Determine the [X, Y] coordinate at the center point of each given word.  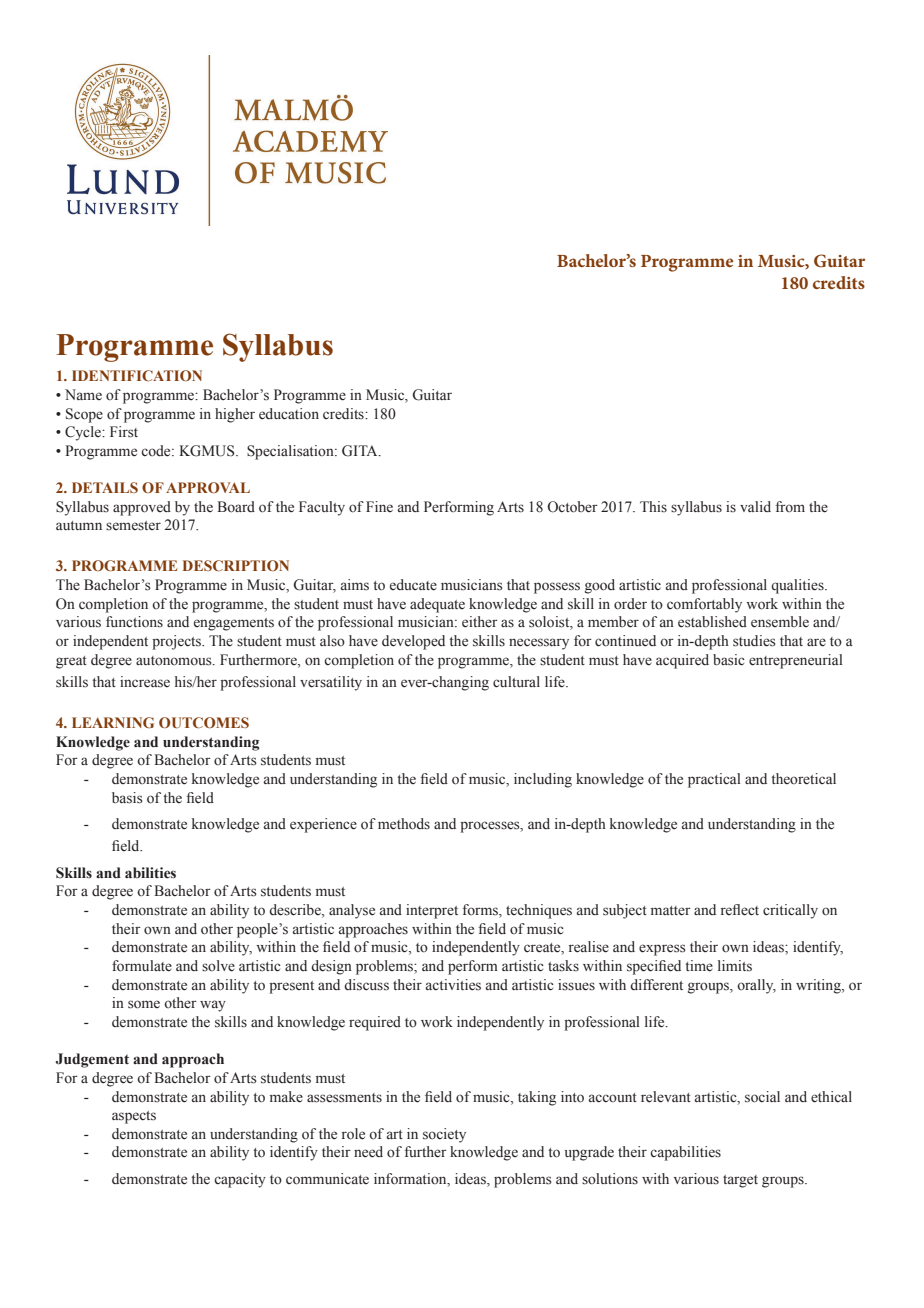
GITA [361, 451]
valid [755, 506]
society [444, 1135]
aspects [134, 1117]
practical [714, 780]
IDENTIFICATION [137, 375]
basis [127, 798]
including [543, 780]
